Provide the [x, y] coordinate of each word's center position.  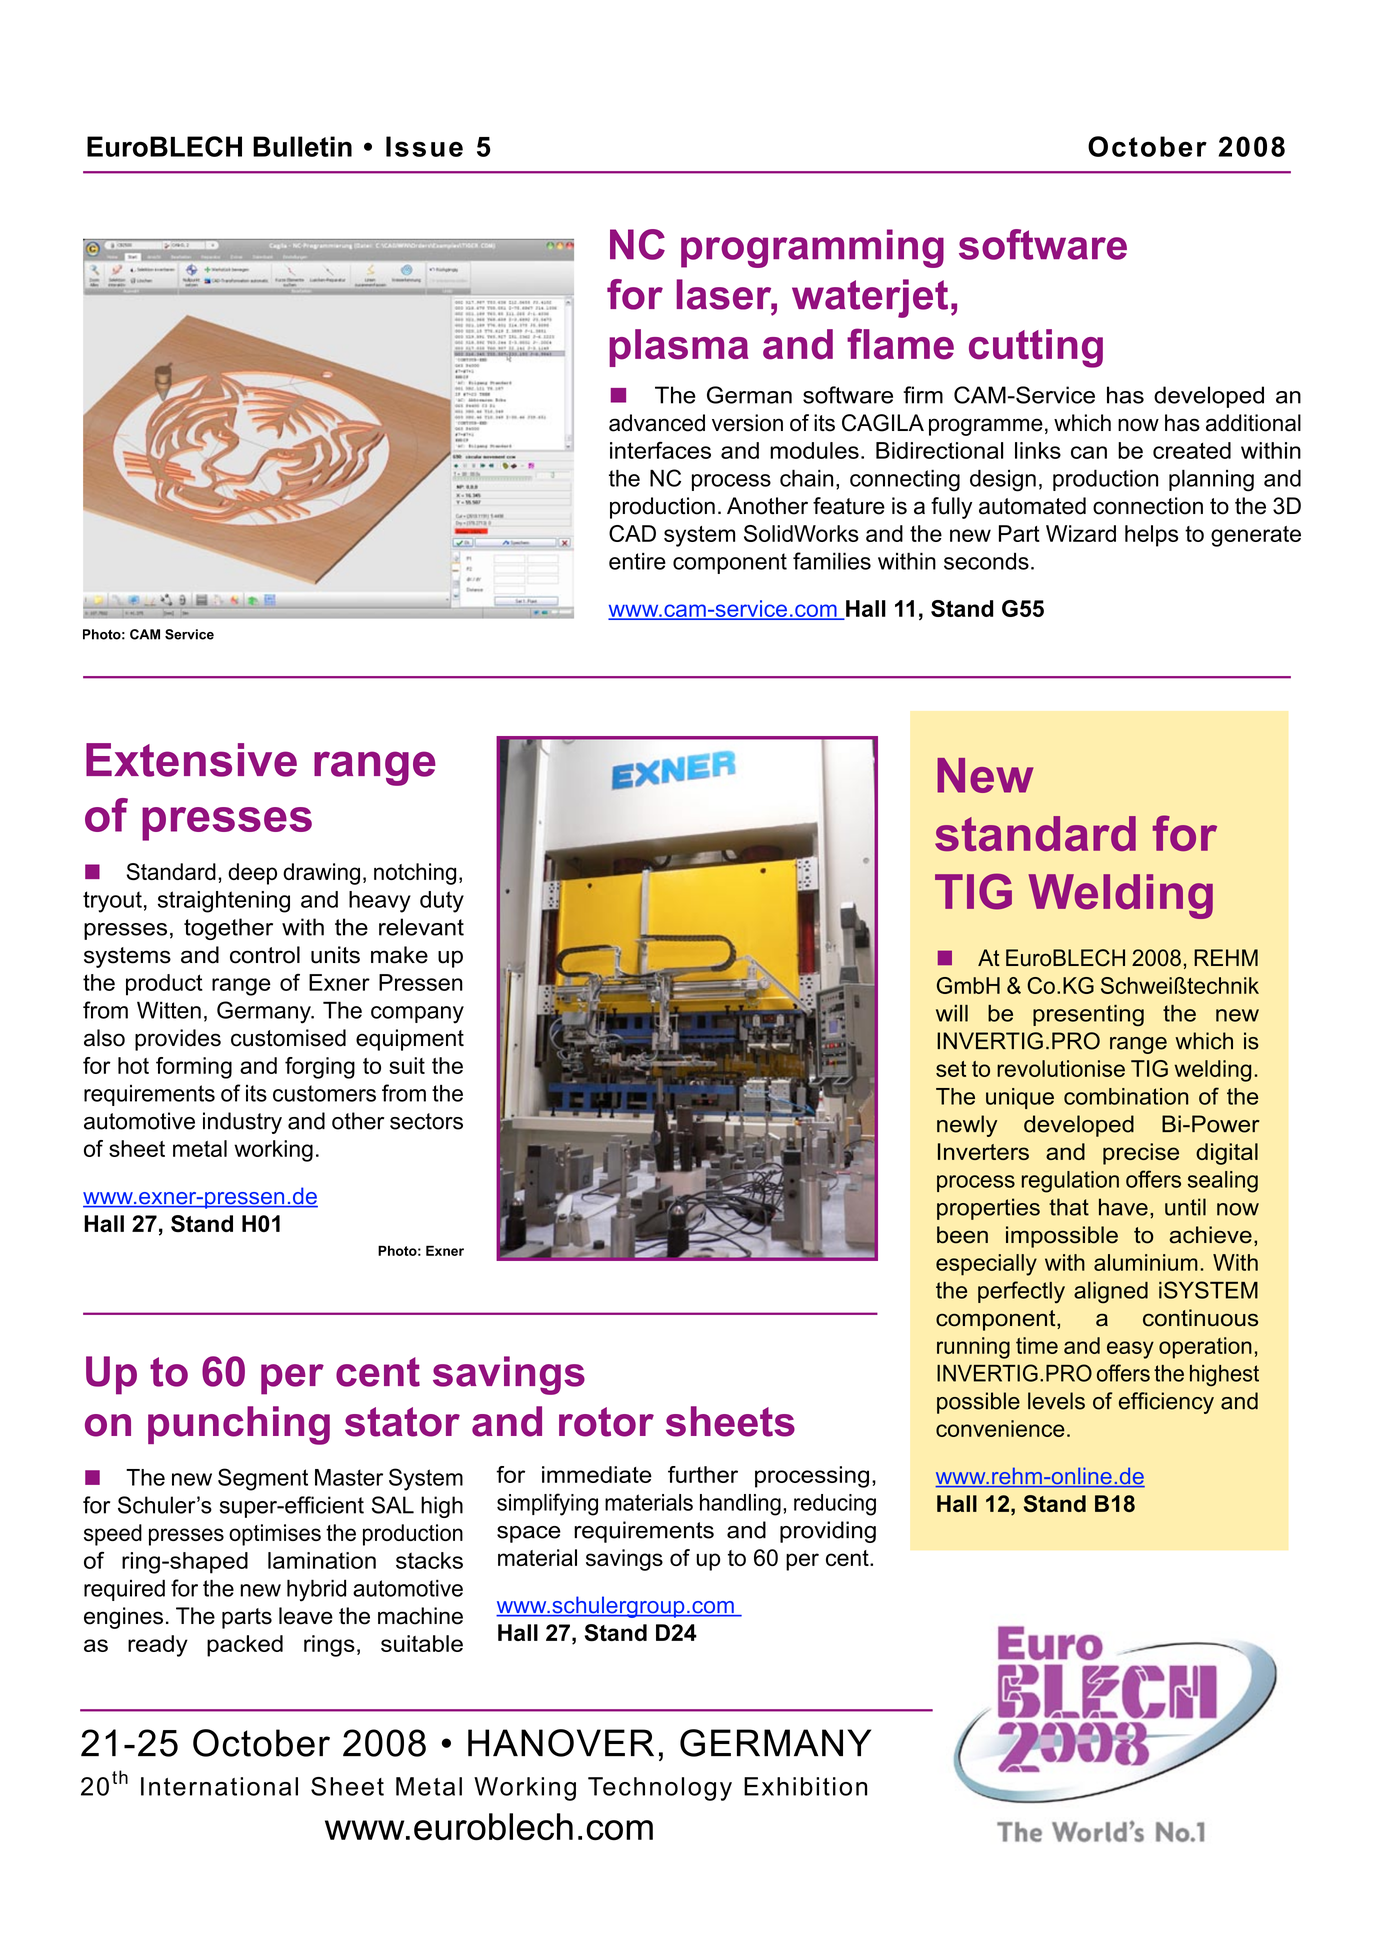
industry [242, 1123]
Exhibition [805, 1786]
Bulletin [302, 146]
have [1123, 1207]
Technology [660, 1789]
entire [637, 561]
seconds [986, 561]
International [219, 1786]
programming [812, 248]
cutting [1036, 348]
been [962, 1235]
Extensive [191, 760]
